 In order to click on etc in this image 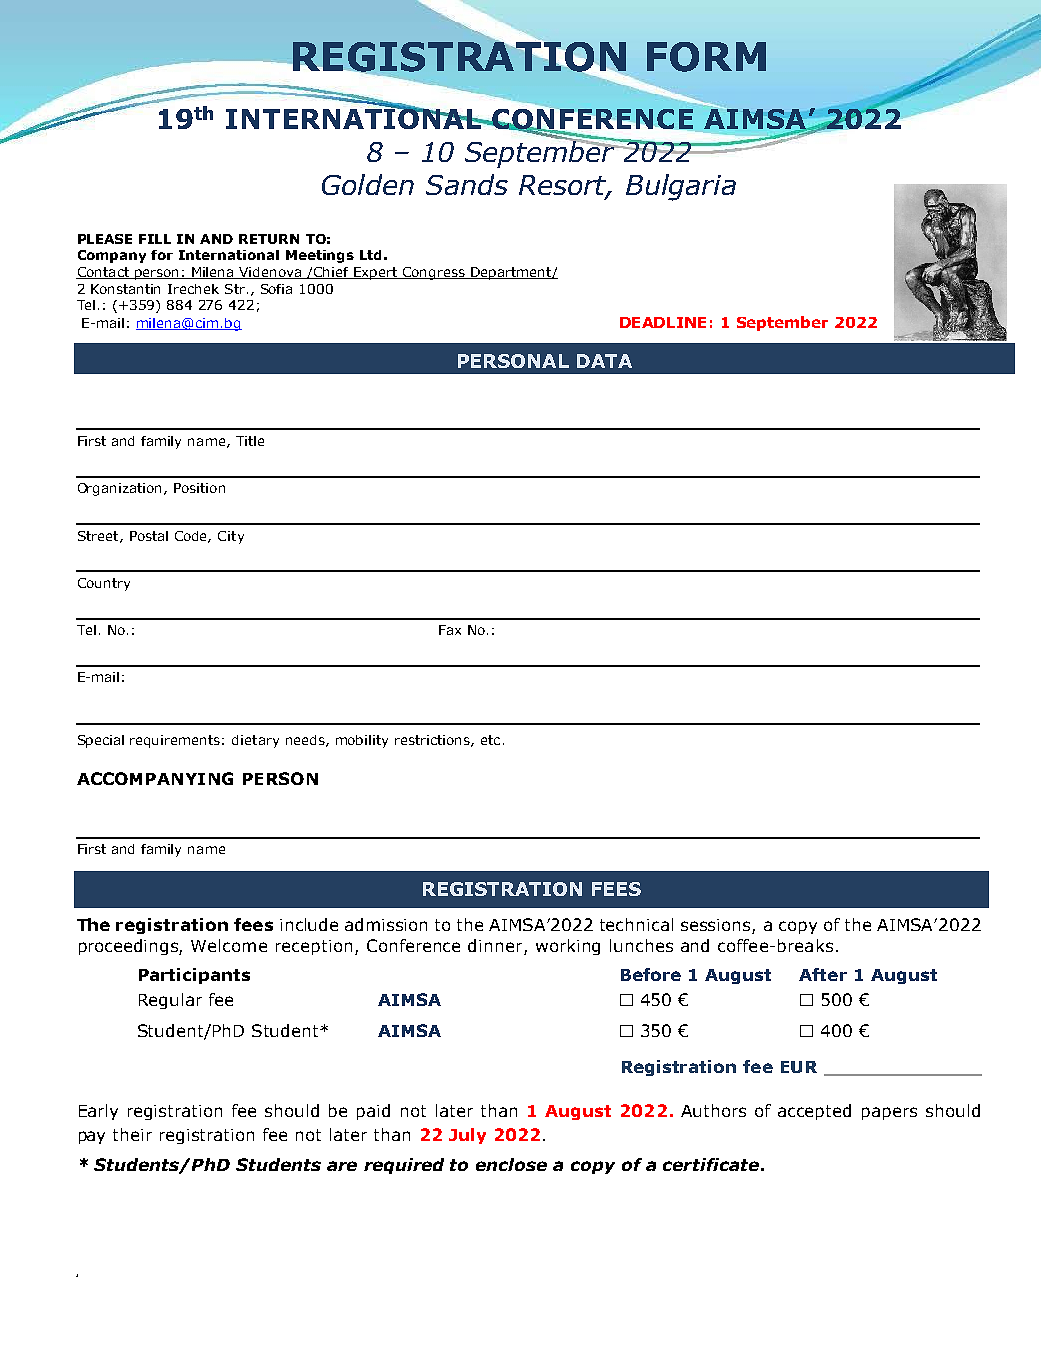, I will do `click(490, 740)`.
